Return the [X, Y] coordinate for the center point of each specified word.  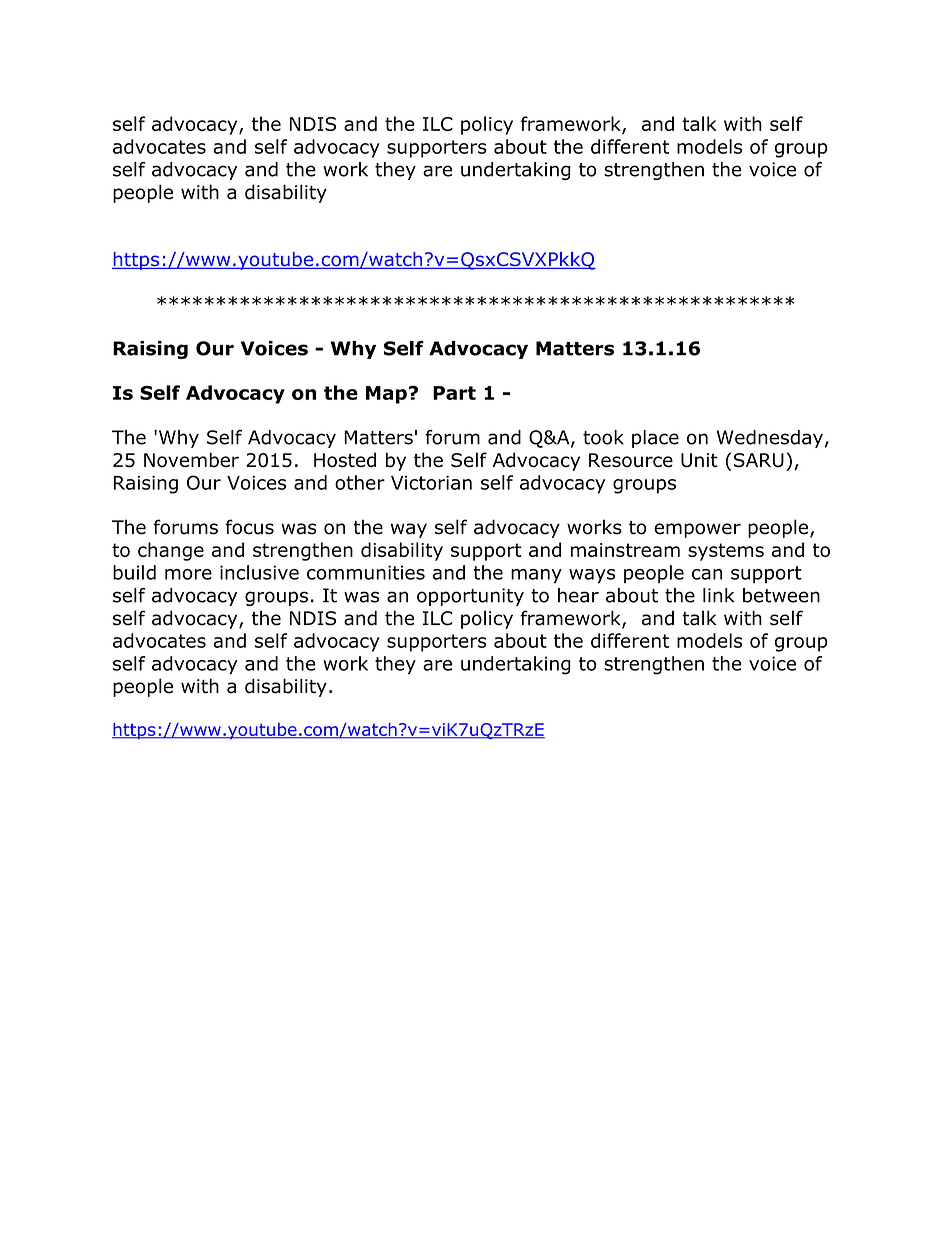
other [360, 482]
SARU [759, 460]
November [191, 460]
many [536, 576]
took [603, 437]
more [188, 574]
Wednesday [770, 439]
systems [726, 552]
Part [454, 393]
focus [249, 527]
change [171, 551]
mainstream [625, 550]
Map [386, 395]
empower [697, 530]
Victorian [431, 483]
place [655, 439]
